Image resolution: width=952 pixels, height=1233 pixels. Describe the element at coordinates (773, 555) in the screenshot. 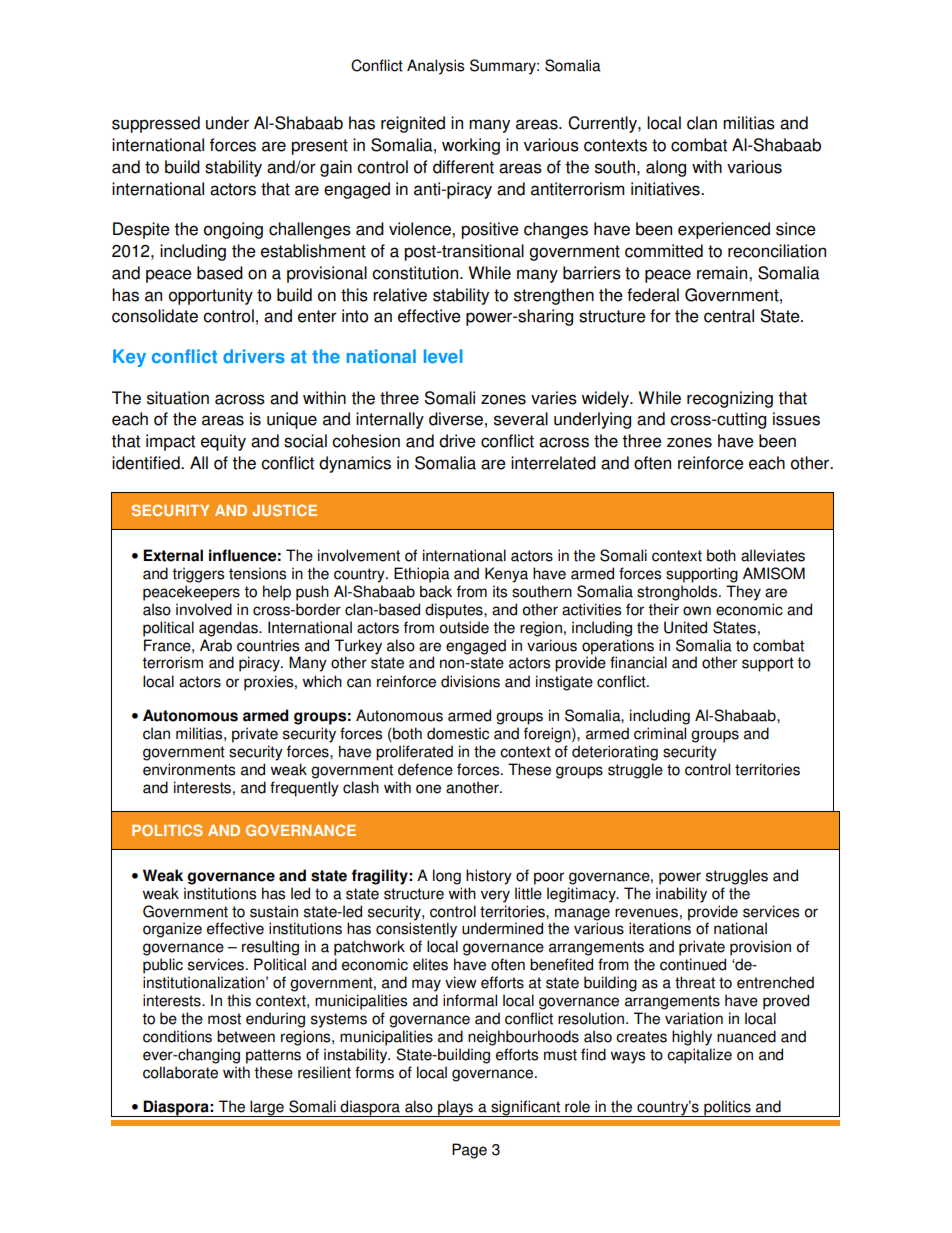

I see `alleviates` at that location.
